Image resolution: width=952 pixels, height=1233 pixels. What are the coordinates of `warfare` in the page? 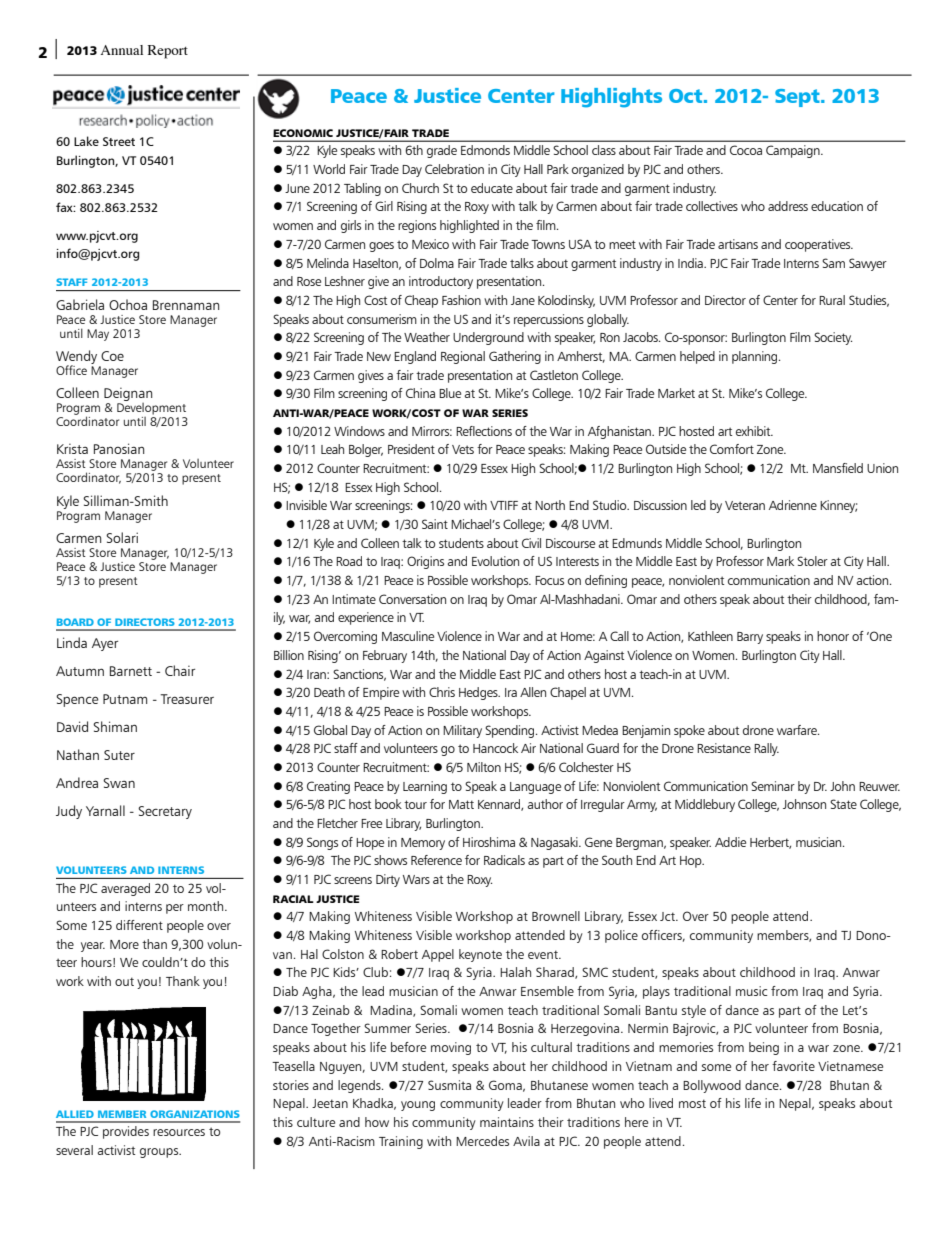 It's located at (798, 730).
